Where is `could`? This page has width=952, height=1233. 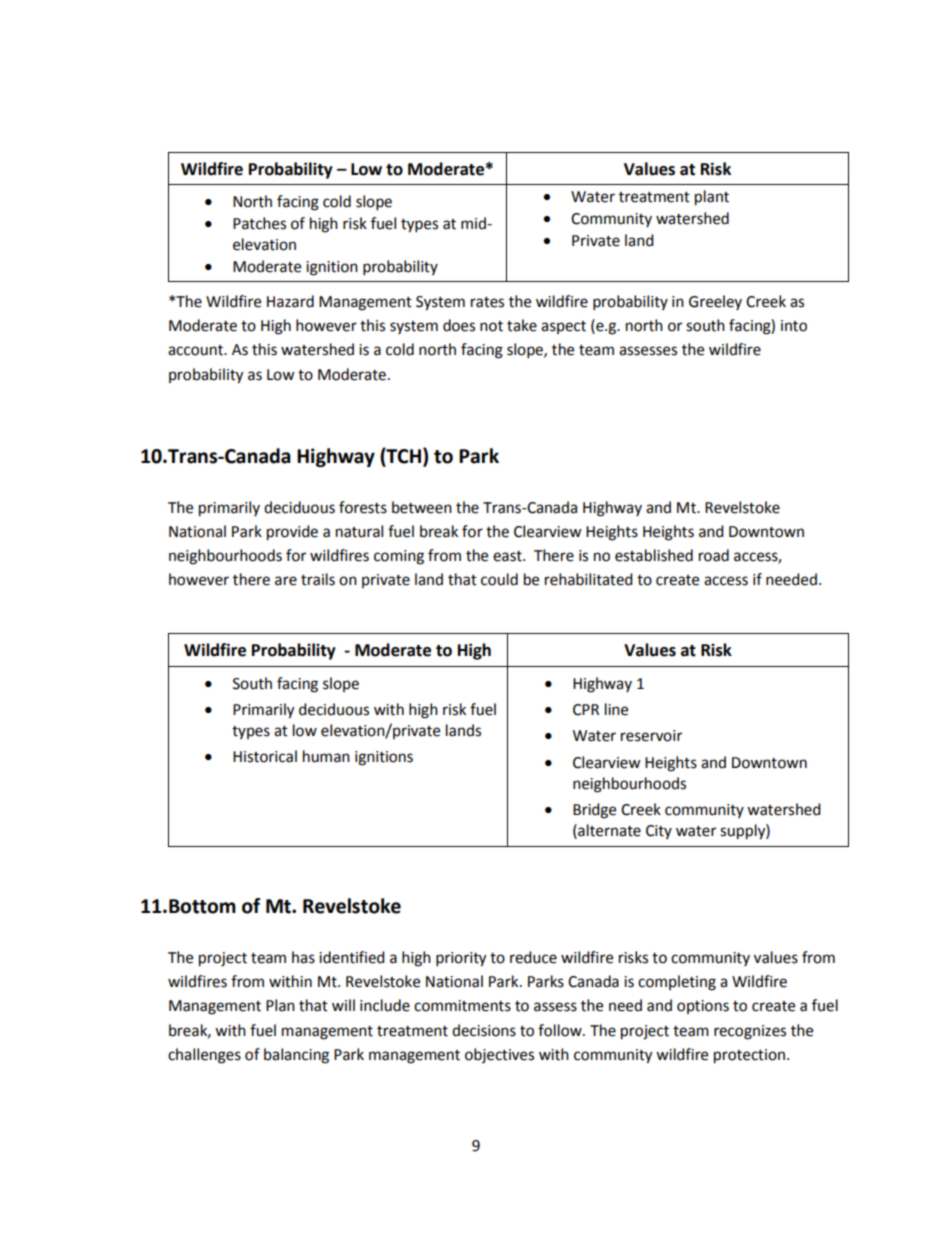
could is located at coordinates (499, 579).
